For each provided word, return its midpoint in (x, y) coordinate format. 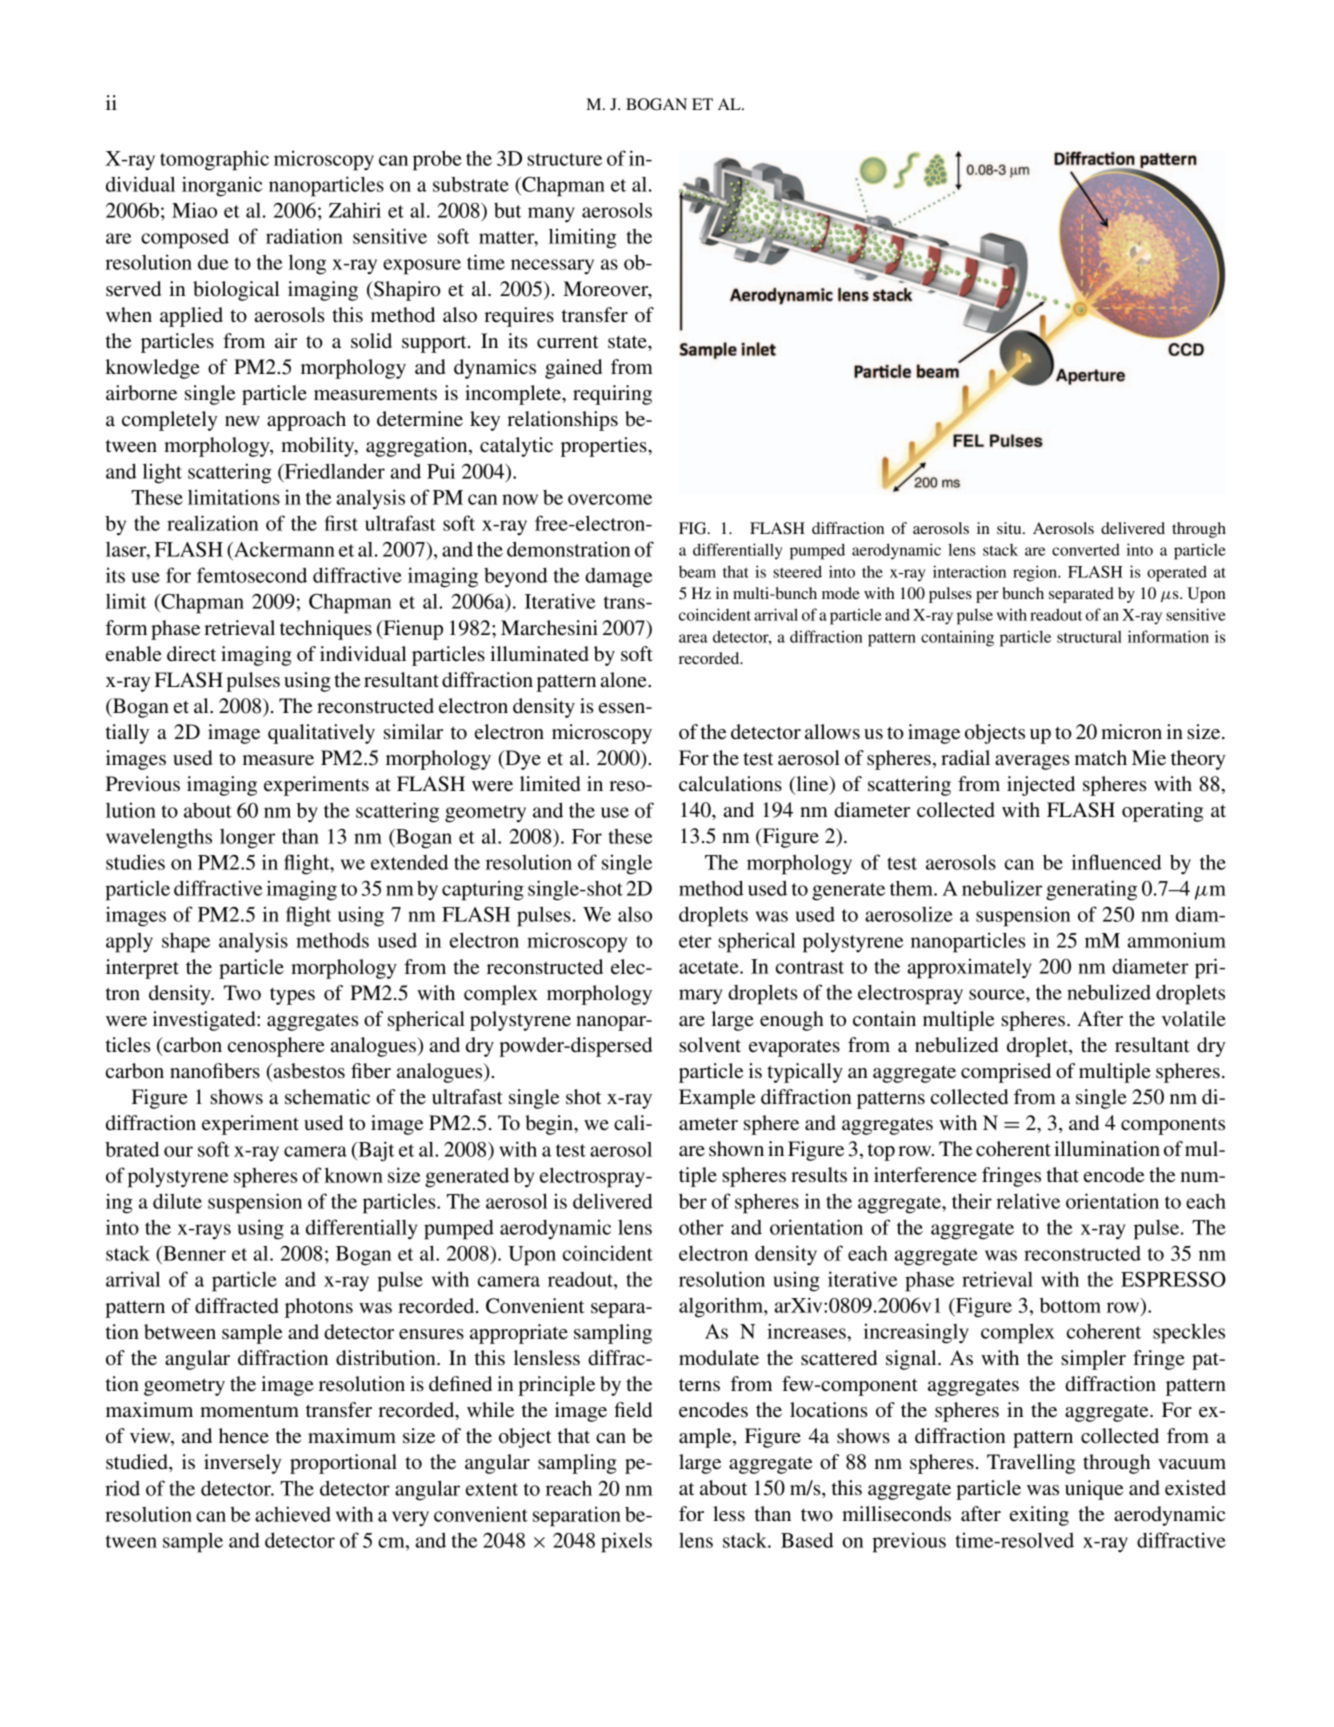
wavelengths (159, 838)
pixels (626, 1542)
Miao (194, 210)
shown (736, 1149)
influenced (1117, 862)
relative (1028, 1201)
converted (1086, 550)
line (812, 785)
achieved (293, 1514)
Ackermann (283, 549)
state (628, 342)
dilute (177, 1201)
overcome (610, 499)
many (551, 215)
